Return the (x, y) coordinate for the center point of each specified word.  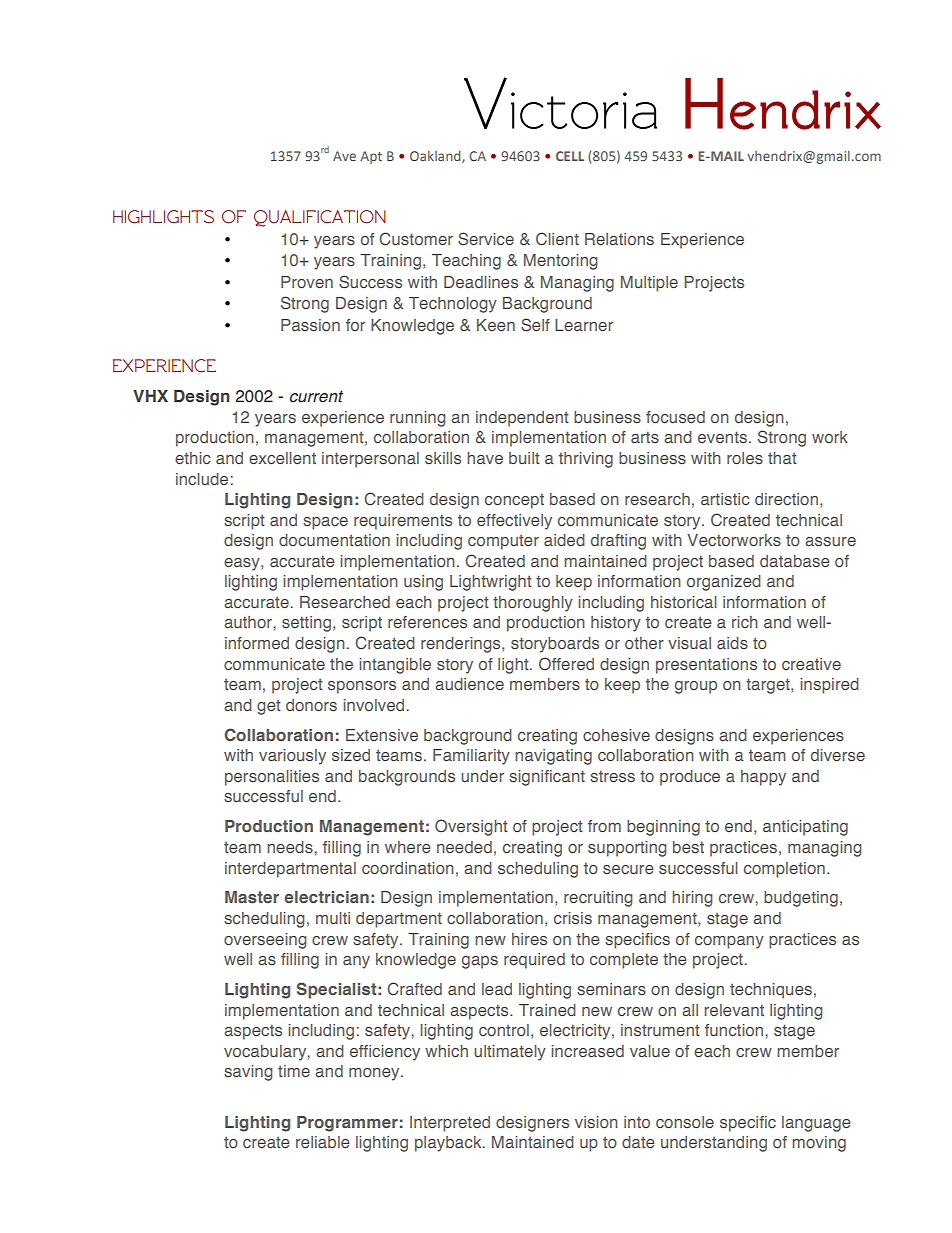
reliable (323, 1142)
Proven (307, 282)
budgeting (801, 899)
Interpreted (450, 1124)
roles (745, 458)
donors (311, 705)
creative (811, 664)
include (202, 479)
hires (529, 939)
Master (252, 897)
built (524, 458)
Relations (619, 239)
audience (469, 684)
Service (486, 238)
